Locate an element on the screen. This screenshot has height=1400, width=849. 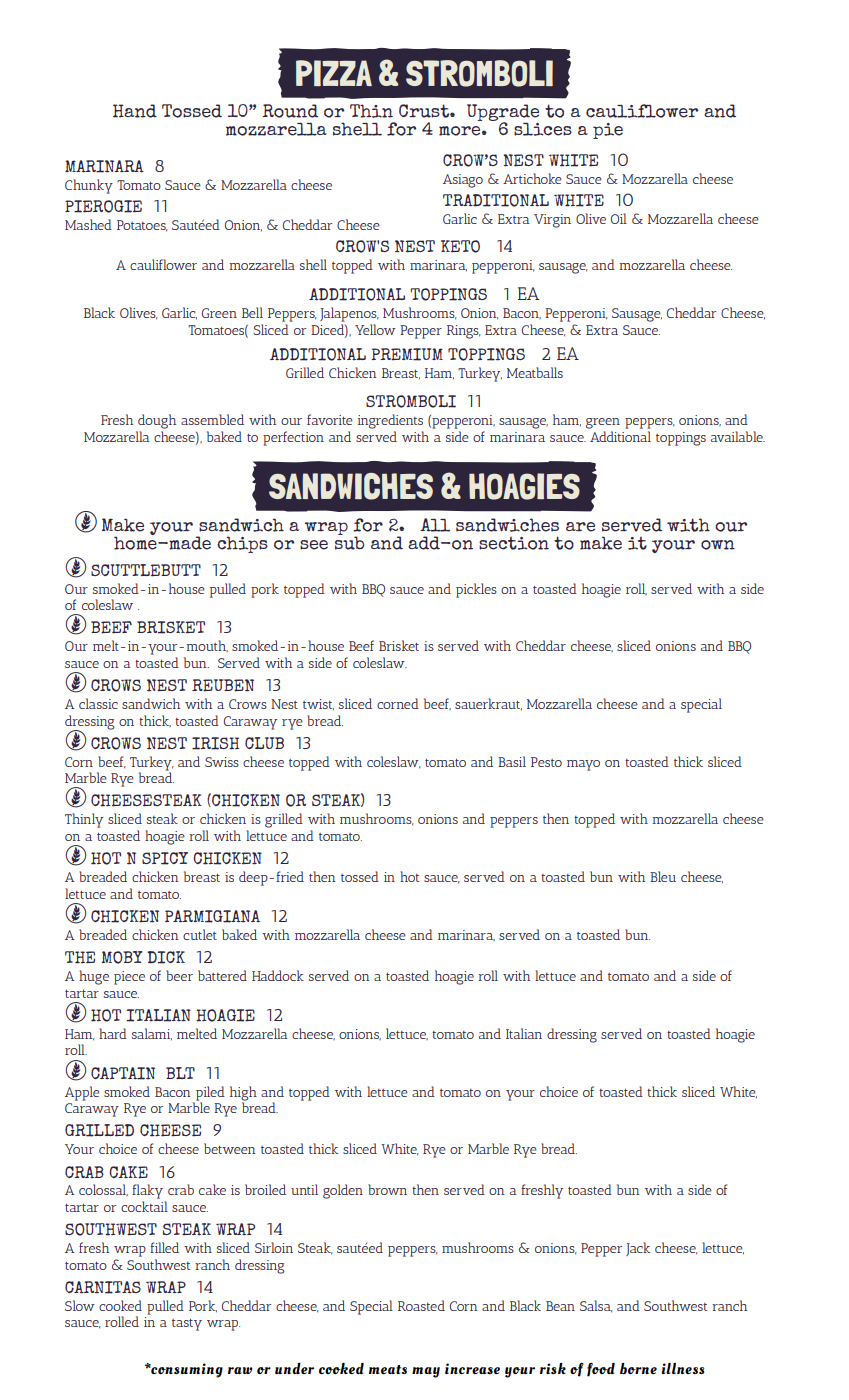
Hand is located at coordinates (135, 111).
